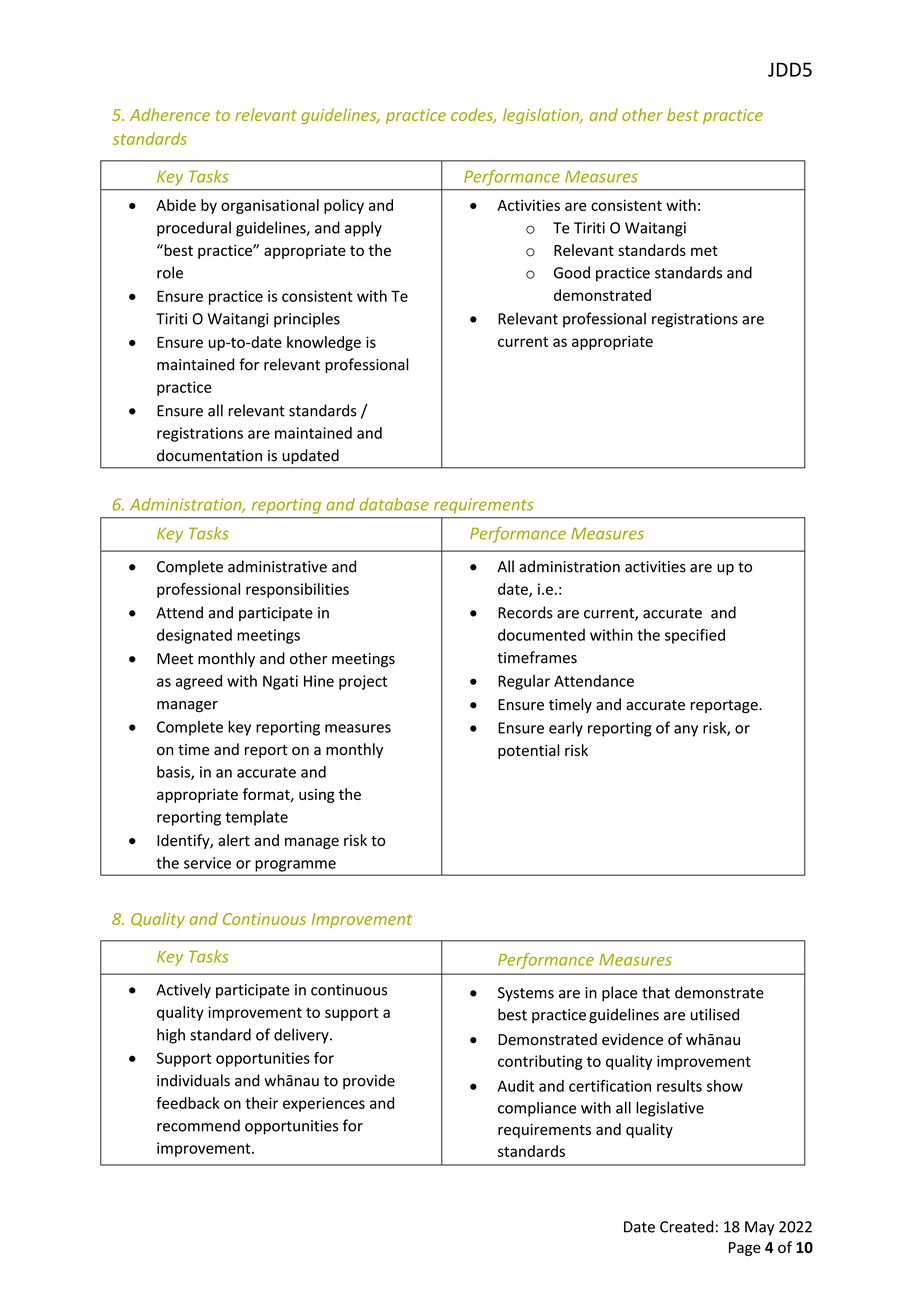 The image size is (924, 1307). I want to click on specified, so click(695, 636).
